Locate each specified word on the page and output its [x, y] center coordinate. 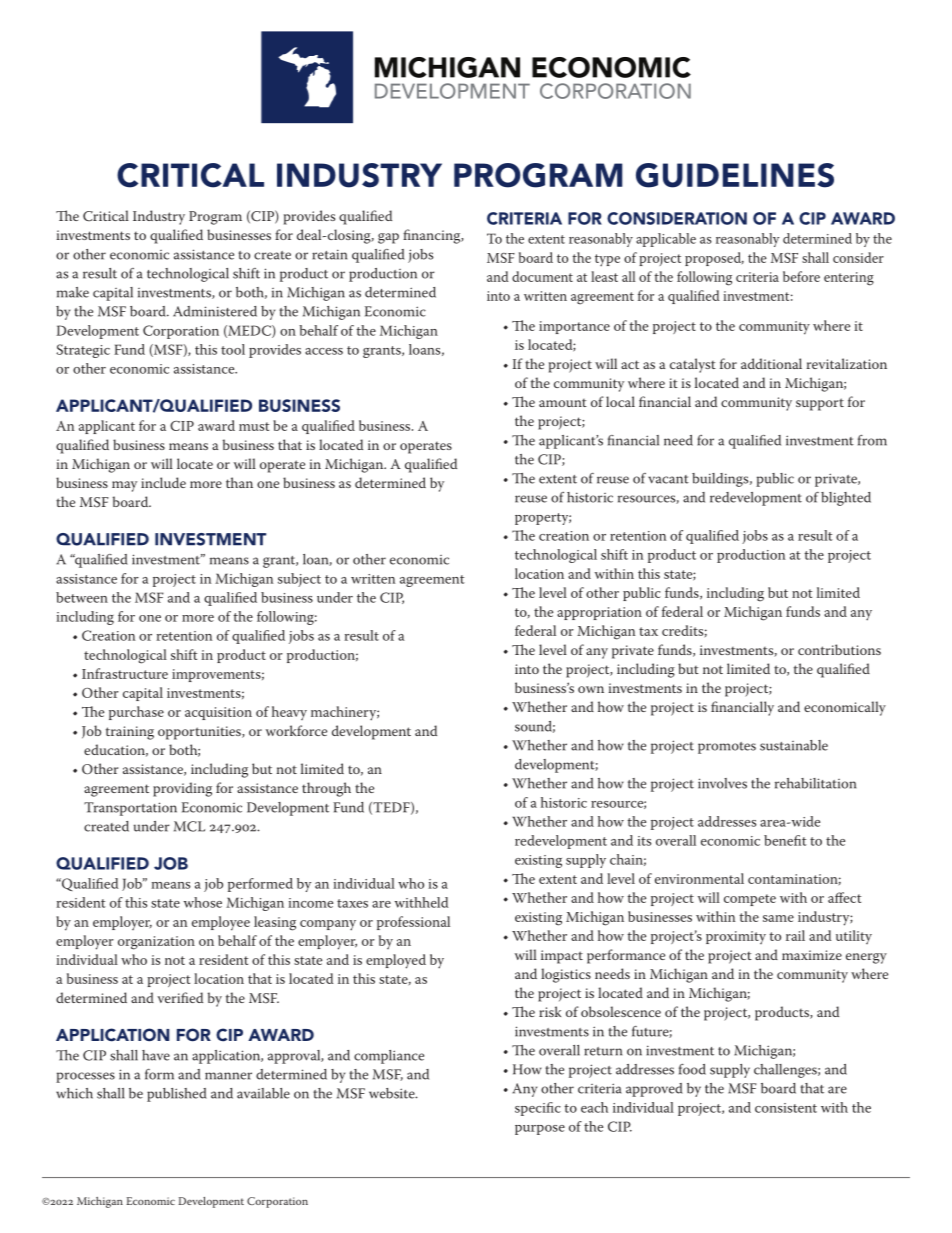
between [82, 597]
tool [233, 349]
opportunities [200, 733]
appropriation [599, 613]
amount [563, 403]
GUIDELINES [735, 175]
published [177, 1095]
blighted [846, 499]
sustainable [794, 745]
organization [156, 943]
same [778, 918]
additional [771, 363]
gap [388, 238]
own [591, 689]
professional [413, 923]
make [73, 292]
